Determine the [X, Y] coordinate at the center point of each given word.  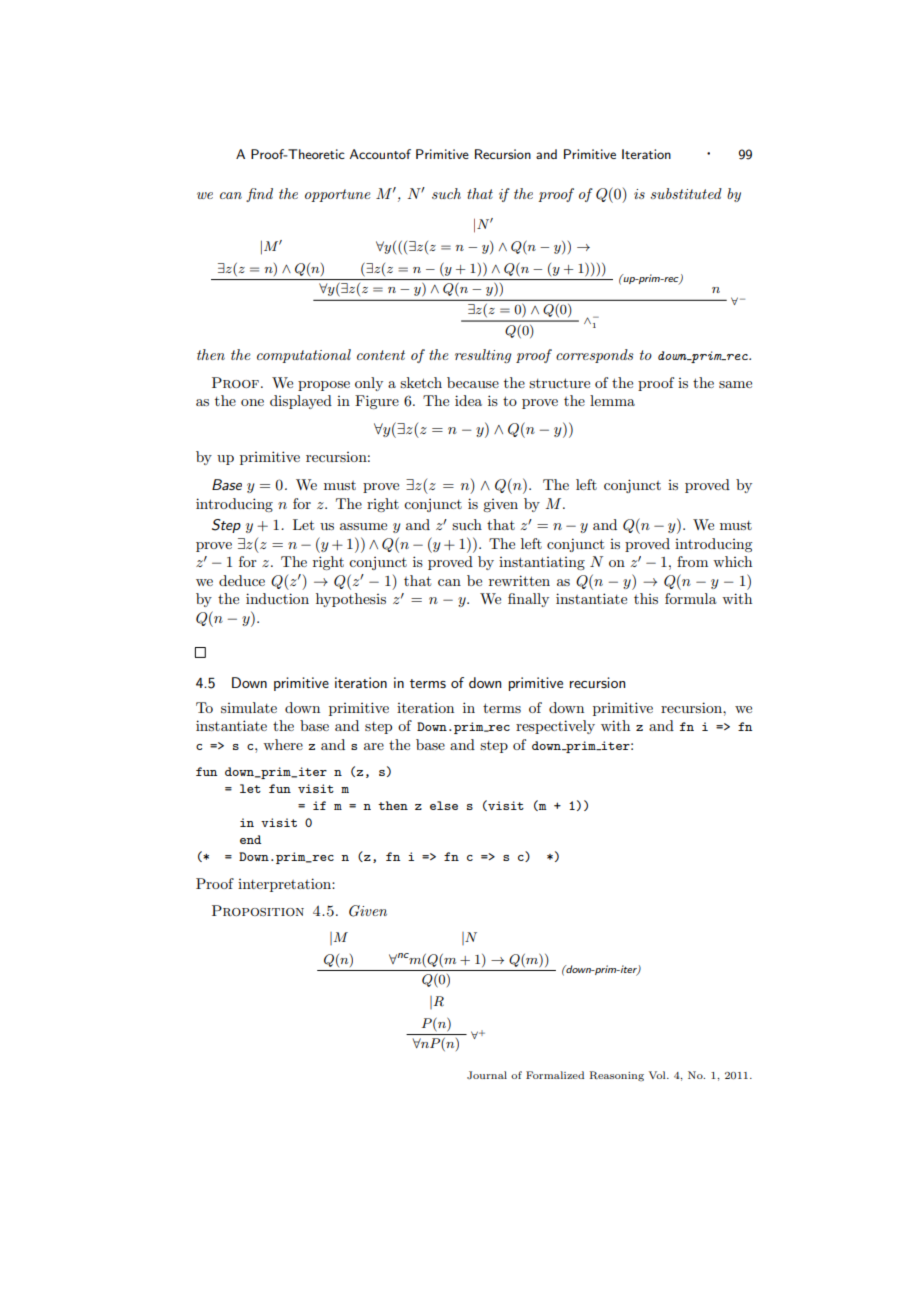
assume [363, 526]
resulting [483, 356]
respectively [555, 727]
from [692, 561]
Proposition [258, 911]
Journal [487, 1075]
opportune [338, 195]
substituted [686, 193]
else [444, 805]
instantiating [542, 563]
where [283, 744]
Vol [658, 1075]
